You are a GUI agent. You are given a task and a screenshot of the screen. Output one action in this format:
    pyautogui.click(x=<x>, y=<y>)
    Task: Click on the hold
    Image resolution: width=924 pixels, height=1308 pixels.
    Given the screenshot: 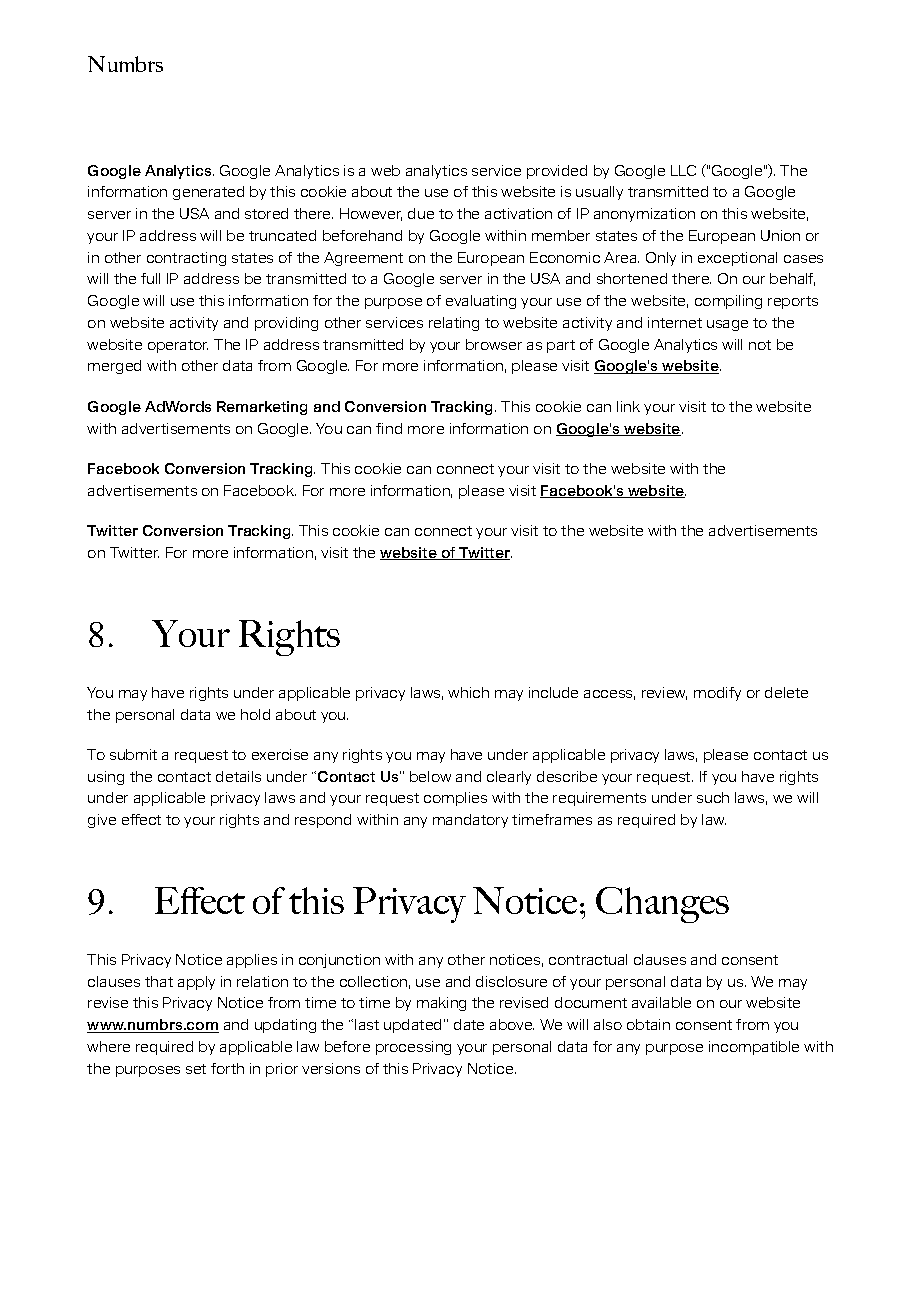 What is the action you would take?
    pyautogui.click(x=255, y=714)
